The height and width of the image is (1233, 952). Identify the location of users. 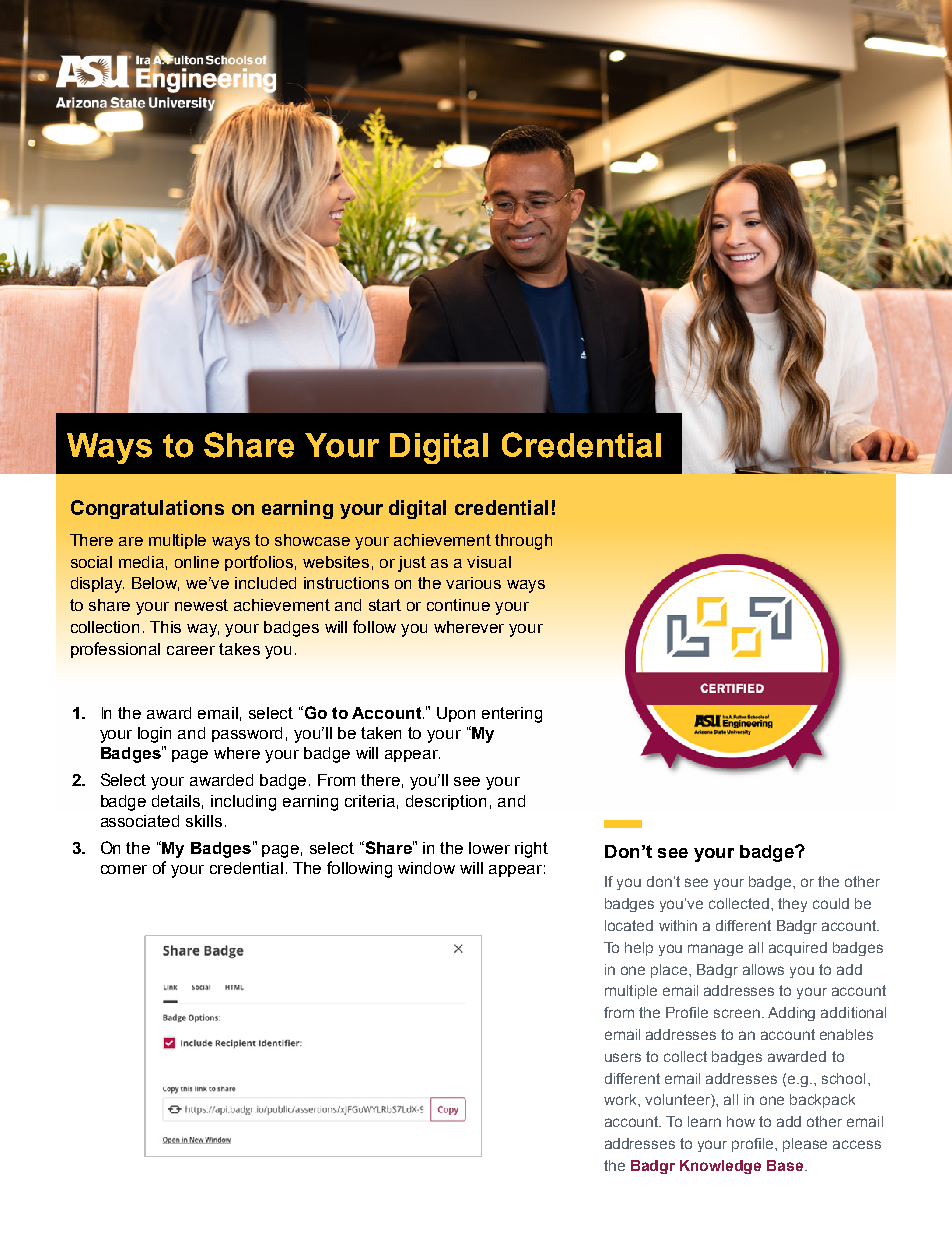
(623, 1057).
